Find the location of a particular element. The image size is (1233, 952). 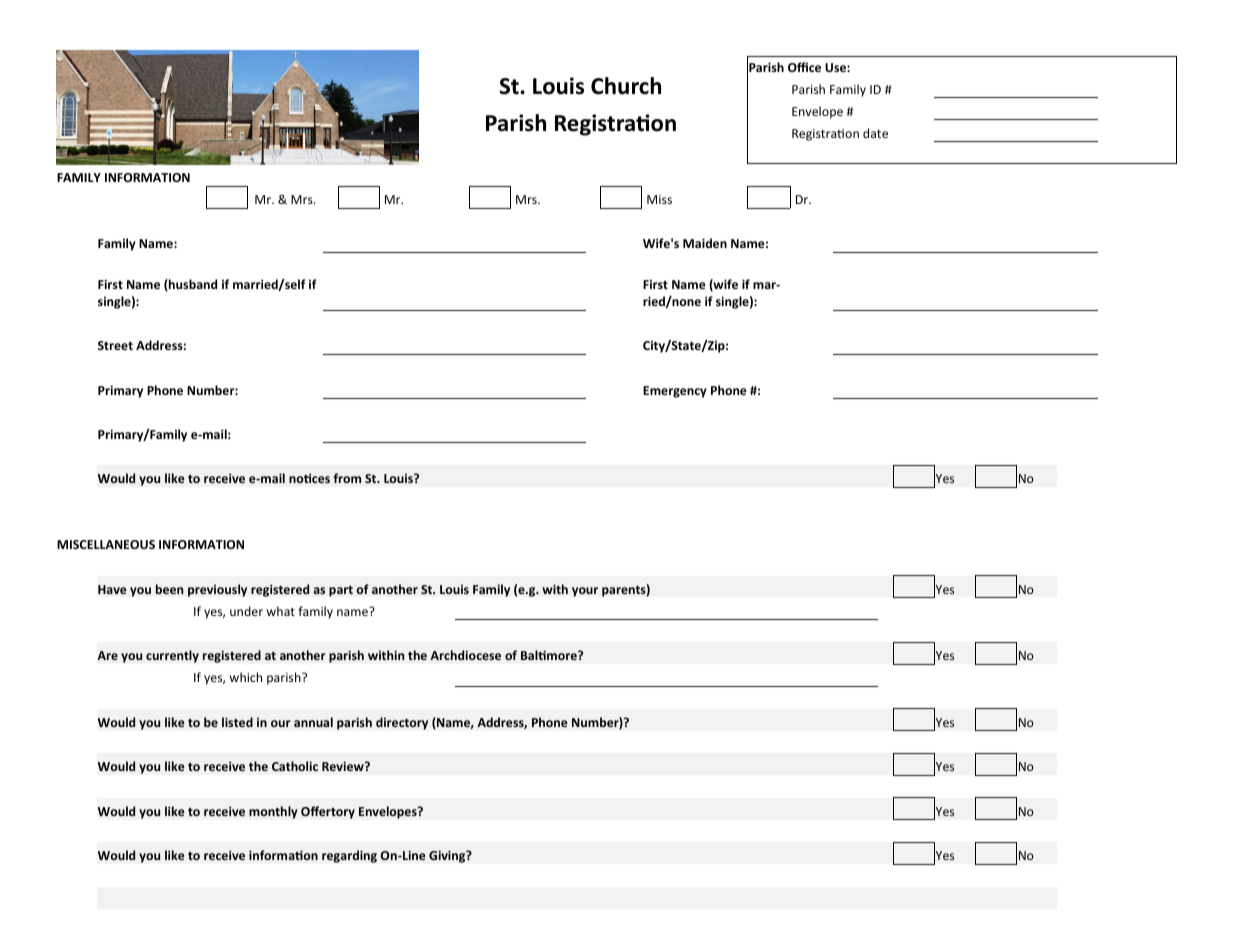

Archdiocese is located at coordinates (465, 655).
